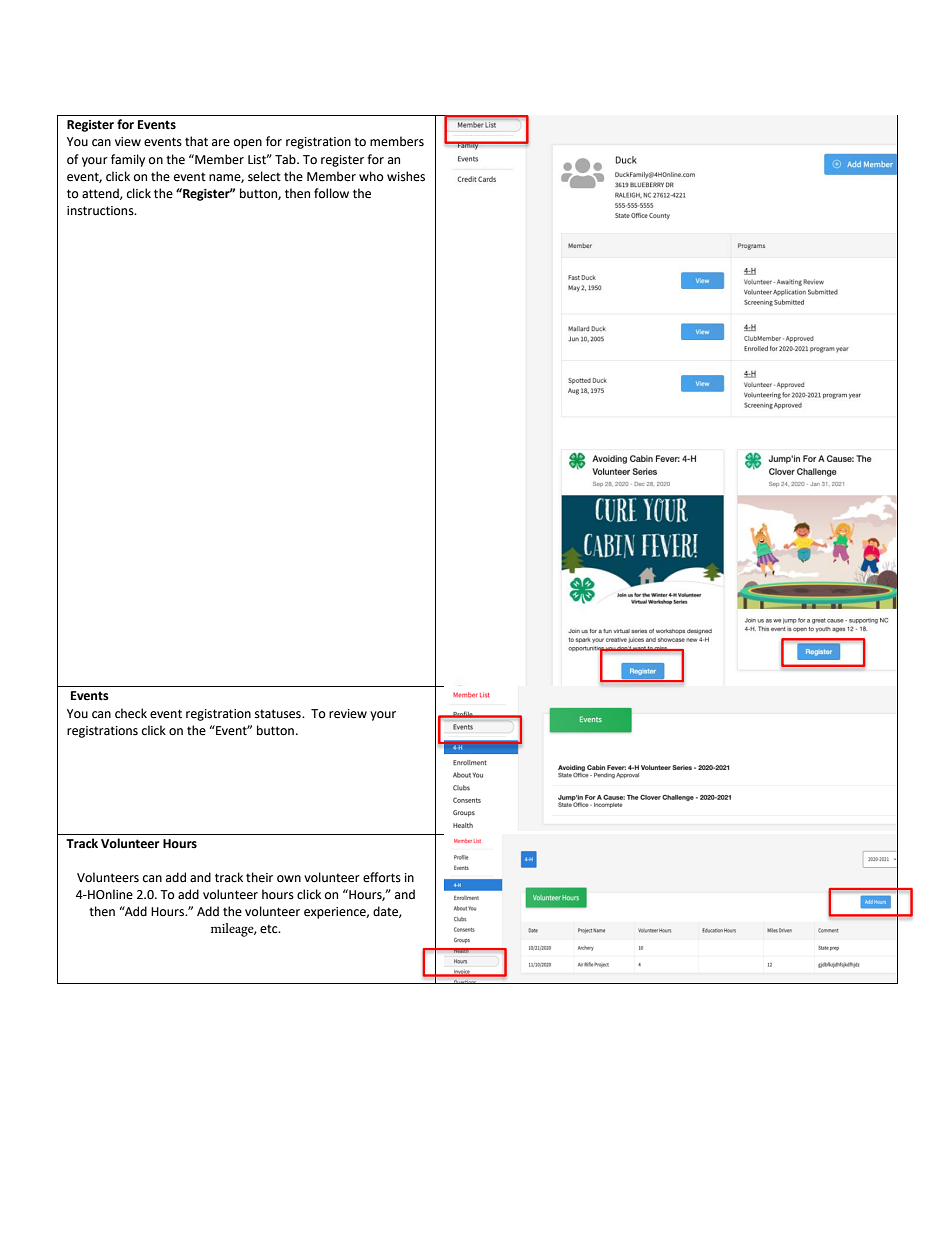 Image resolution: width=952 pixels, height=1233 pixels. What do you see at coordinates (128, 160) in the screenshot?
I see `family` at bounding box center [128, 160].
